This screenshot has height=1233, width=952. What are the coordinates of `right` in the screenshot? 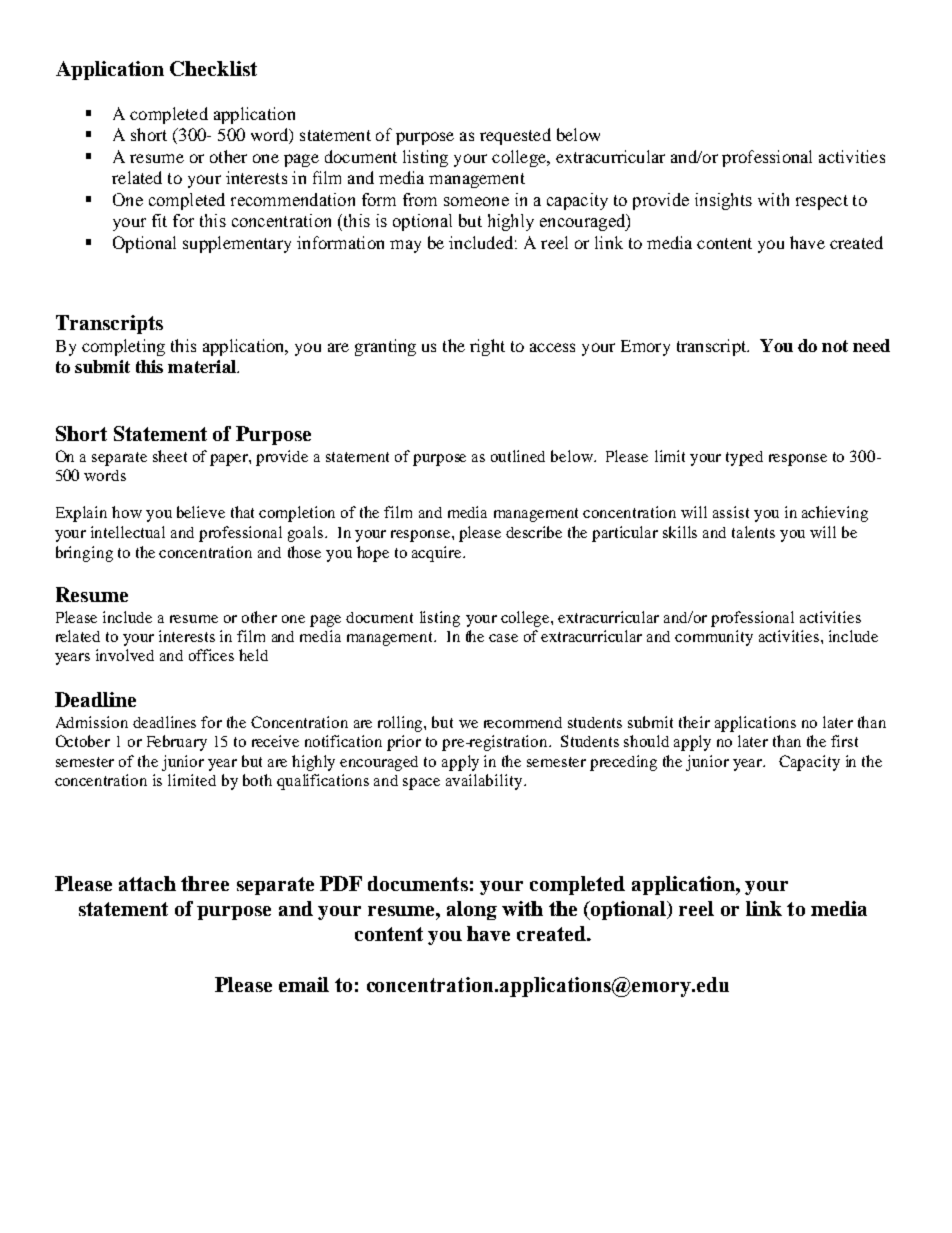 It's located at (487, 347).
